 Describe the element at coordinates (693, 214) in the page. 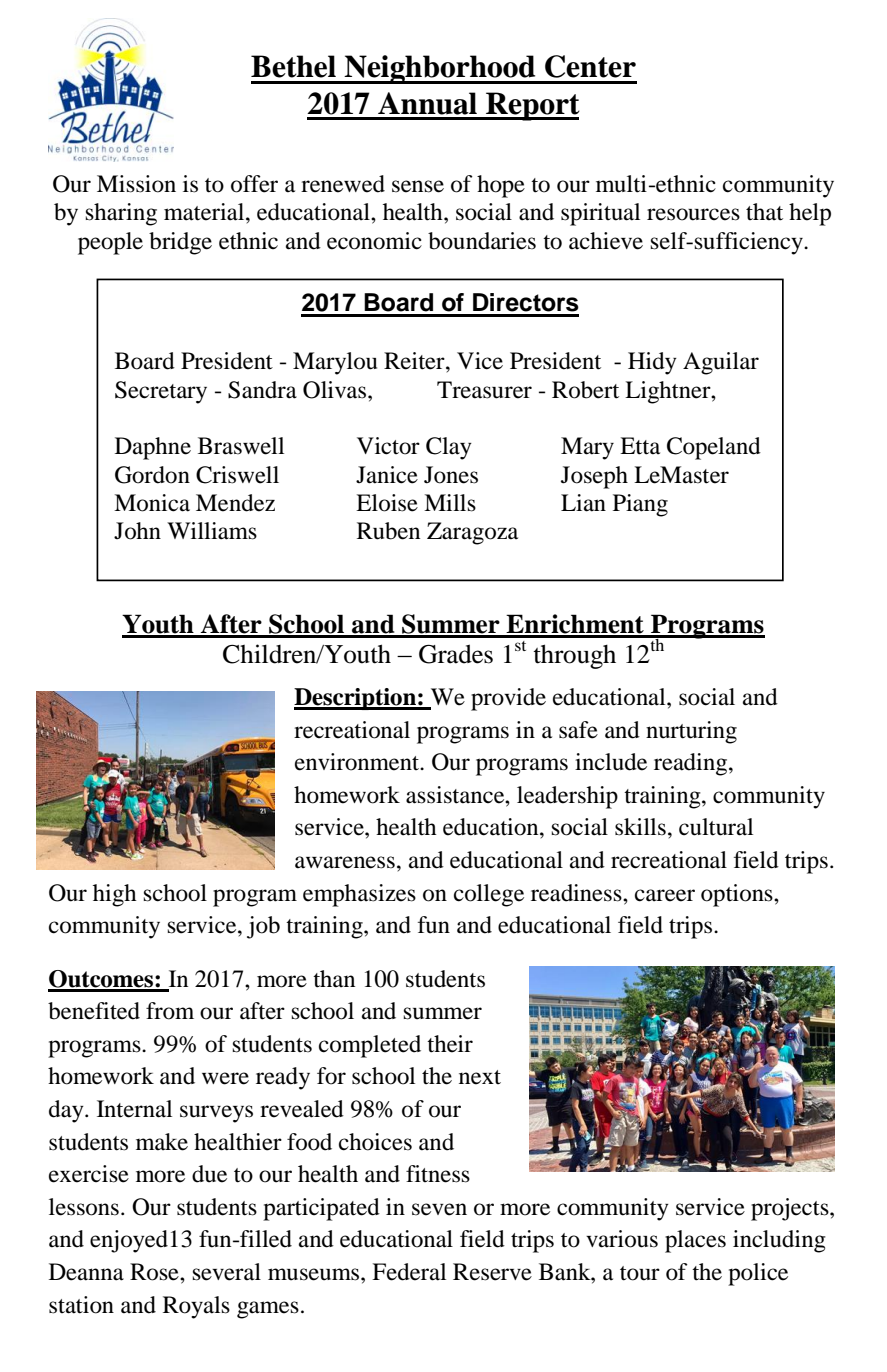

I see `resources` at that location.
